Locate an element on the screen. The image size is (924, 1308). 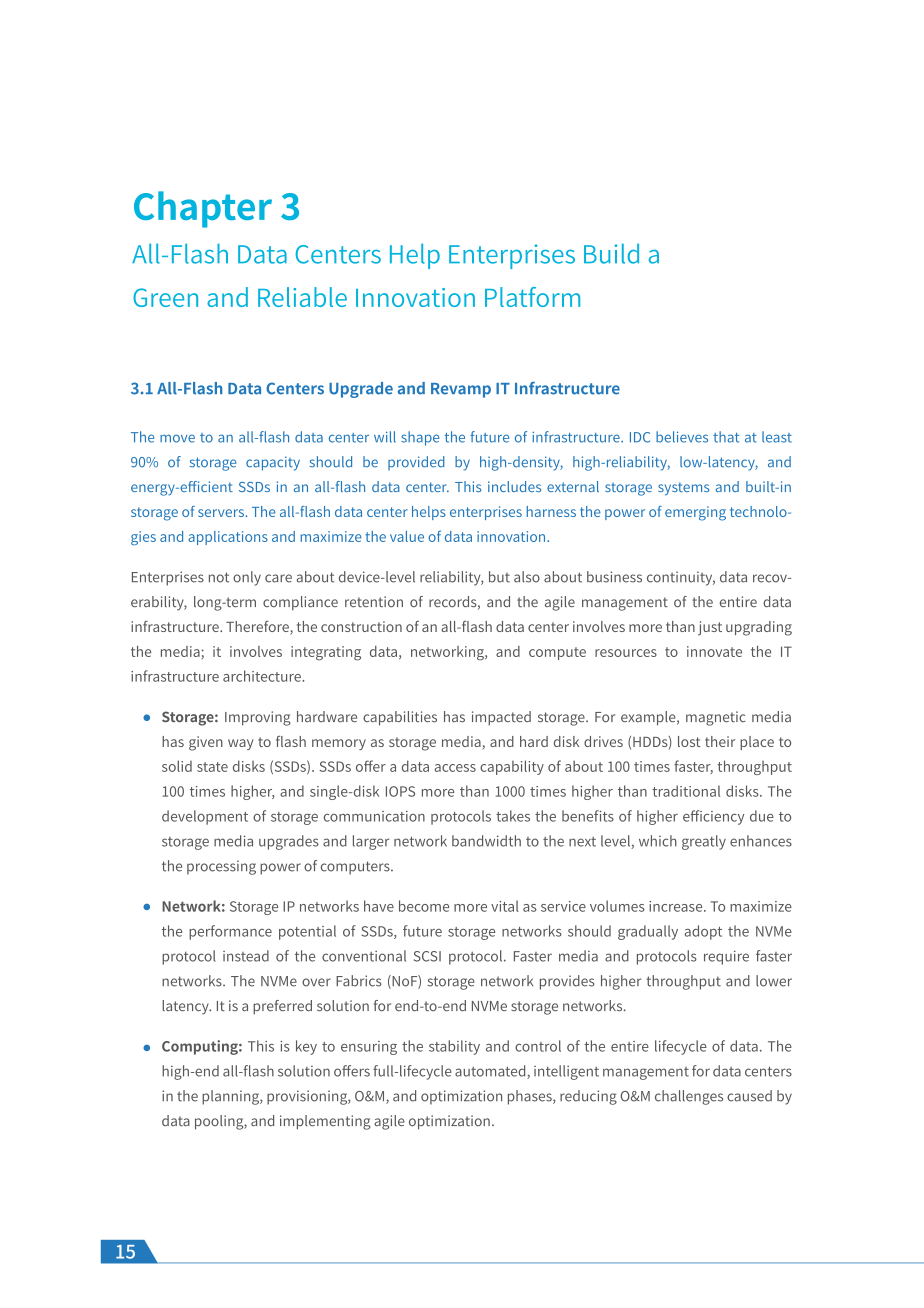
architecture is located at coordinates (263, 676).
